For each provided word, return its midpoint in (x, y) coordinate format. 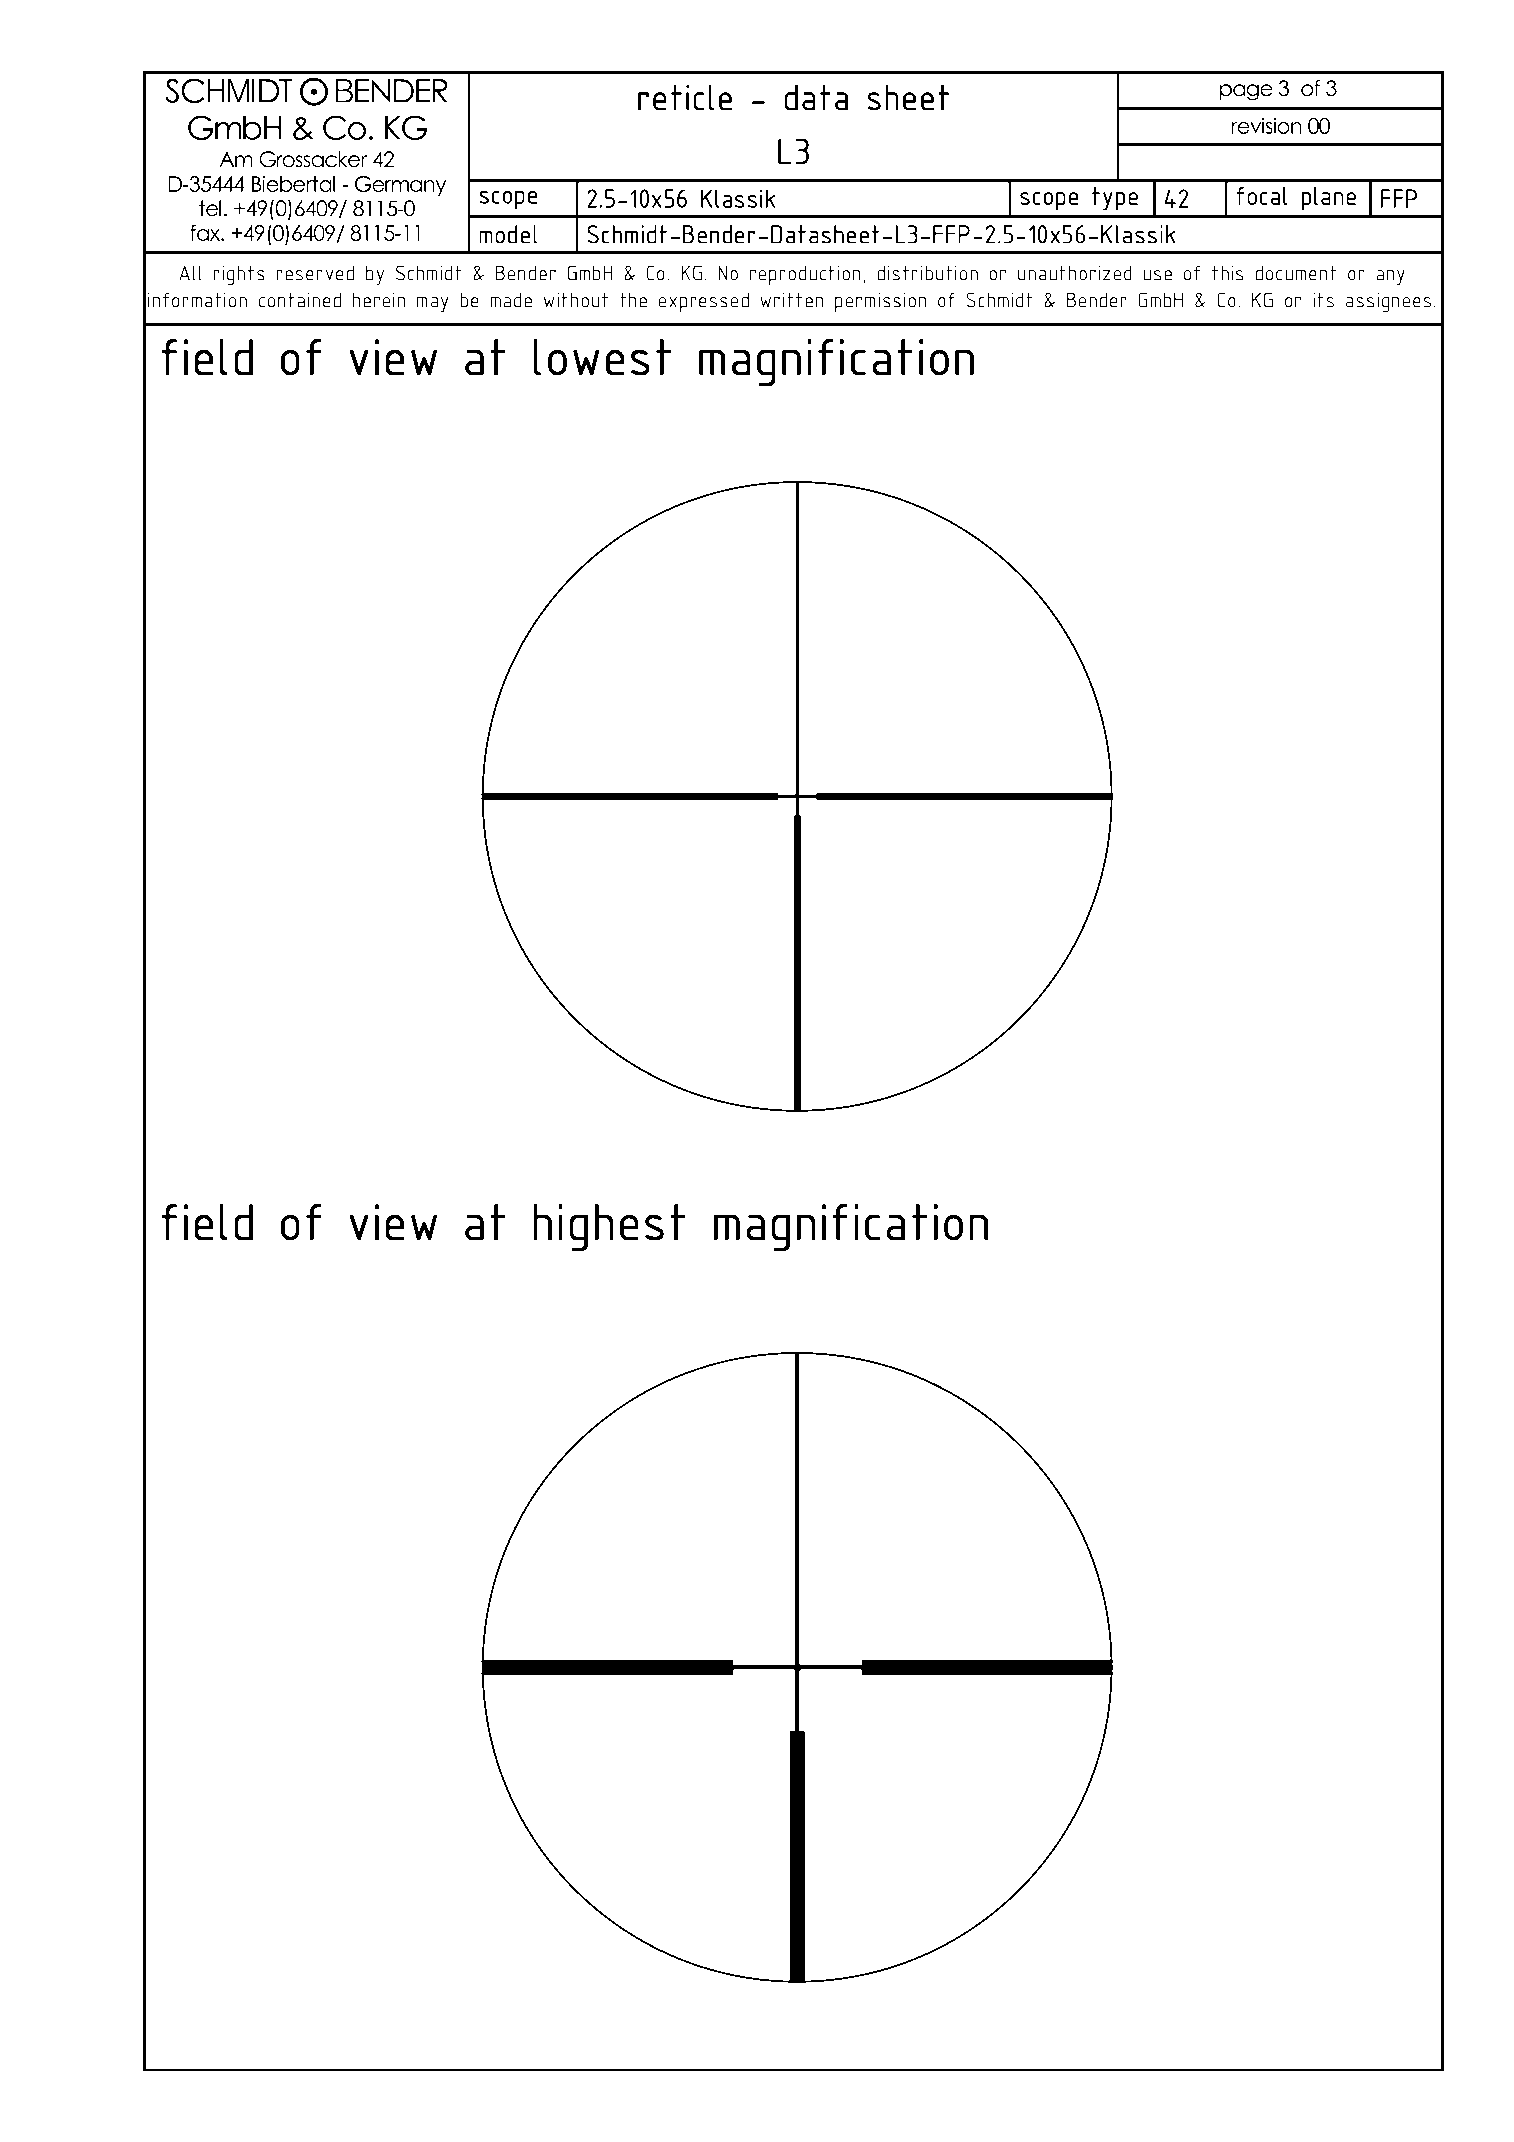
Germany (400, 186)
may (433, 304)
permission (881, 302)
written (792, 300)
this (1228, 273)
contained (300, 300)
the (633, 300)
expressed (704, 302)
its (1323, 300)
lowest (602, 357)
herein (379, 300)
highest (609, 1228)
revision (1267, 125)
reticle (685, 97)
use (1157, 275)
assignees (1388, 302)
